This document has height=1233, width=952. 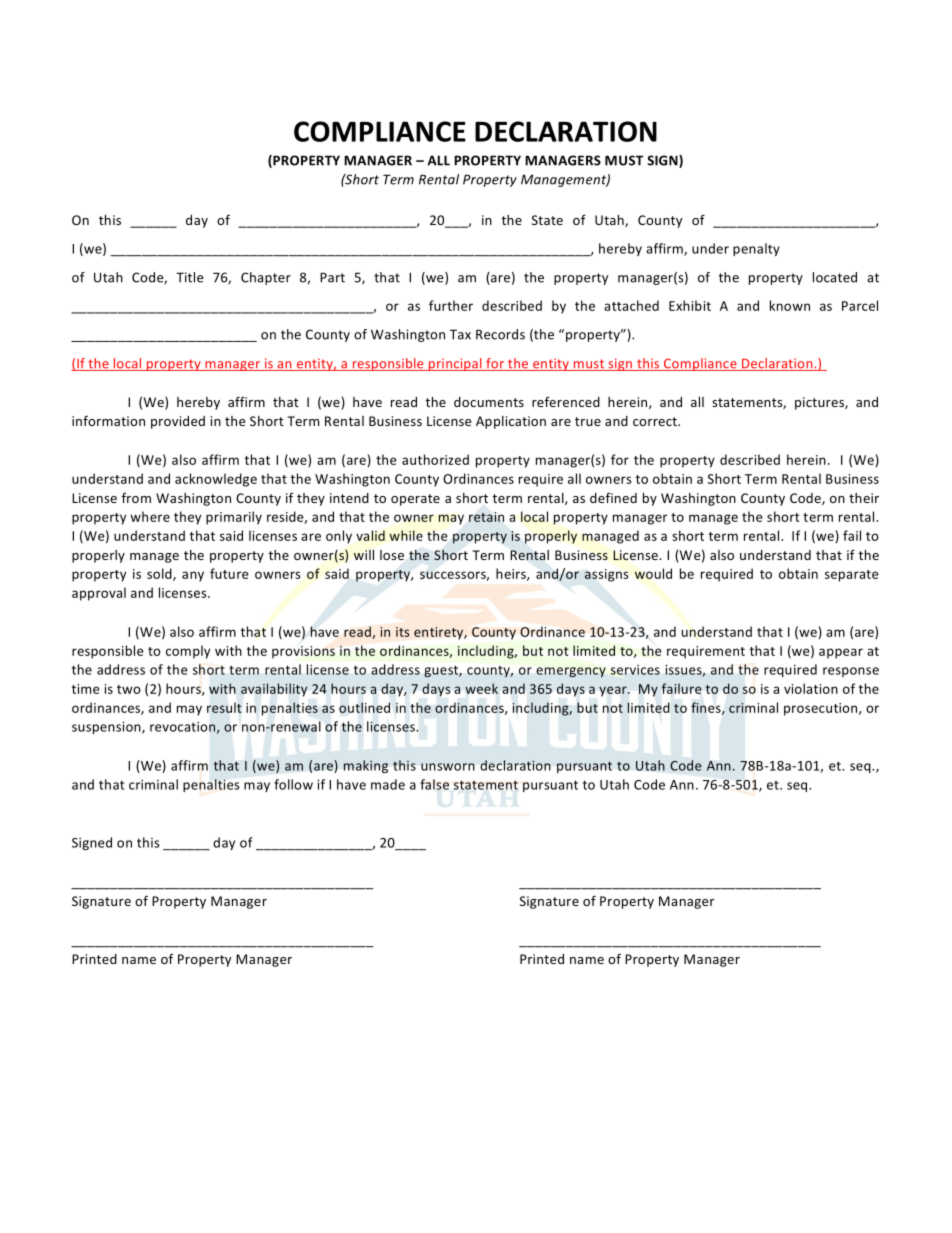 I want to click on their, so click(x=864, y=498).
